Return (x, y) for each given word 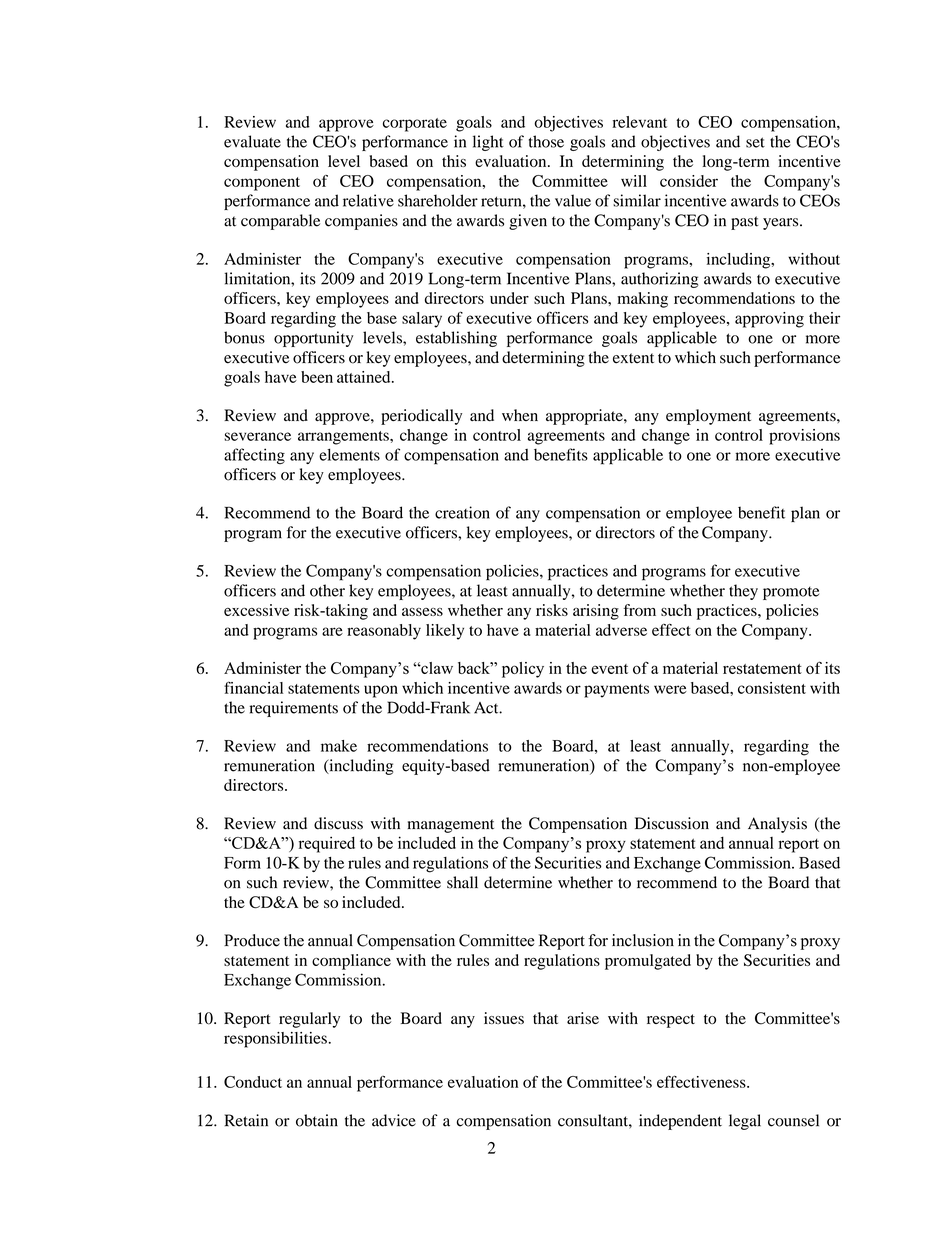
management (451, 826)
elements (349, 454)
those (546, 141)
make (339, 746)
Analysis (777, 825)
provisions (804, 437)
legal (745, 1122)
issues (504, 1018)
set (755, 142)
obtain (317, 1120)
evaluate (252, 141)
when (520, 415)
